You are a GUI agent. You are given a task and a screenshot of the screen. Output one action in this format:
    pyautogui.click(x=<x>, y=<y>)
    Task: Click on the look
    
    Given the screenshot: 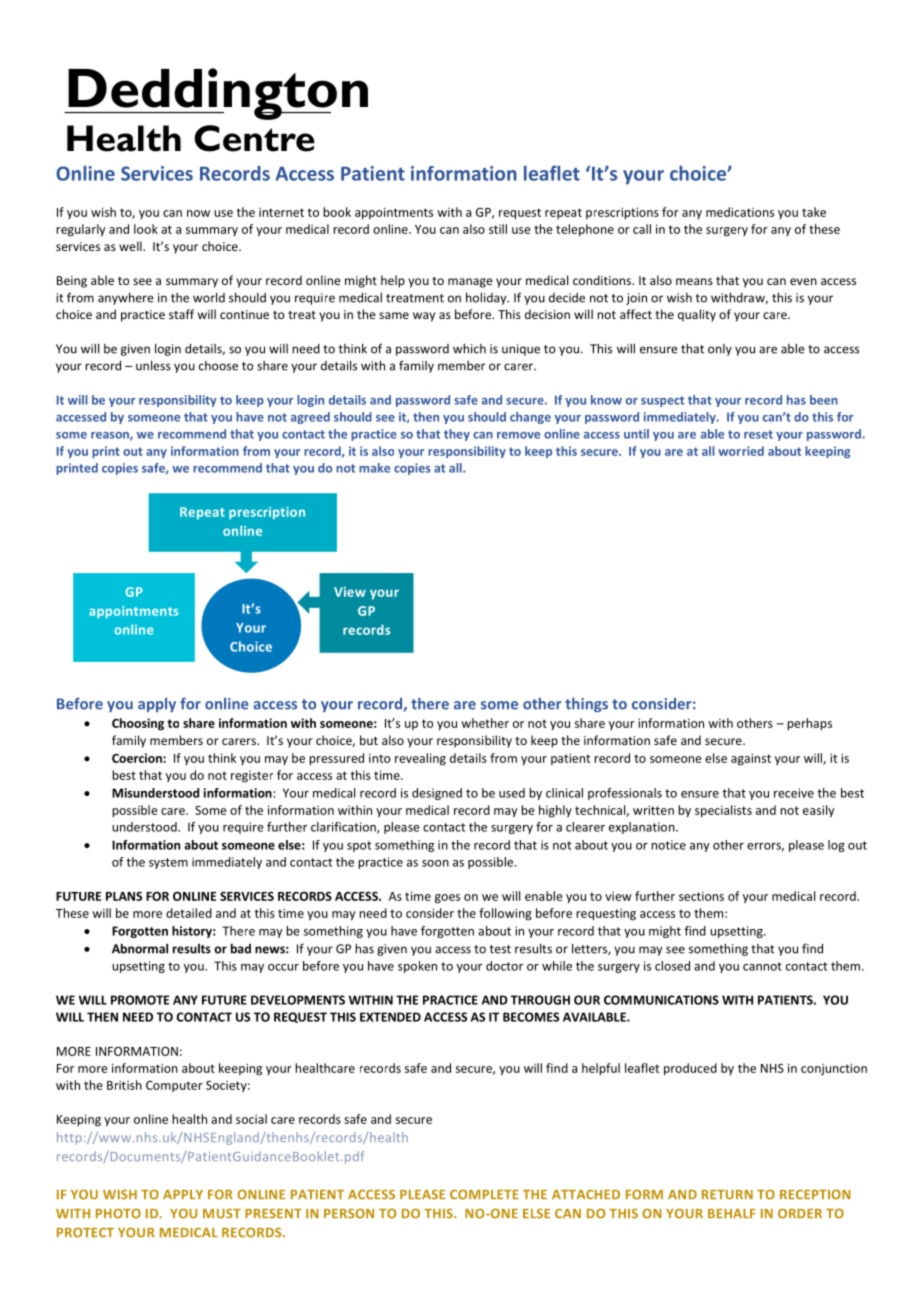 What is the action you would take?
    pyautogui.click(x=146, y=229)
